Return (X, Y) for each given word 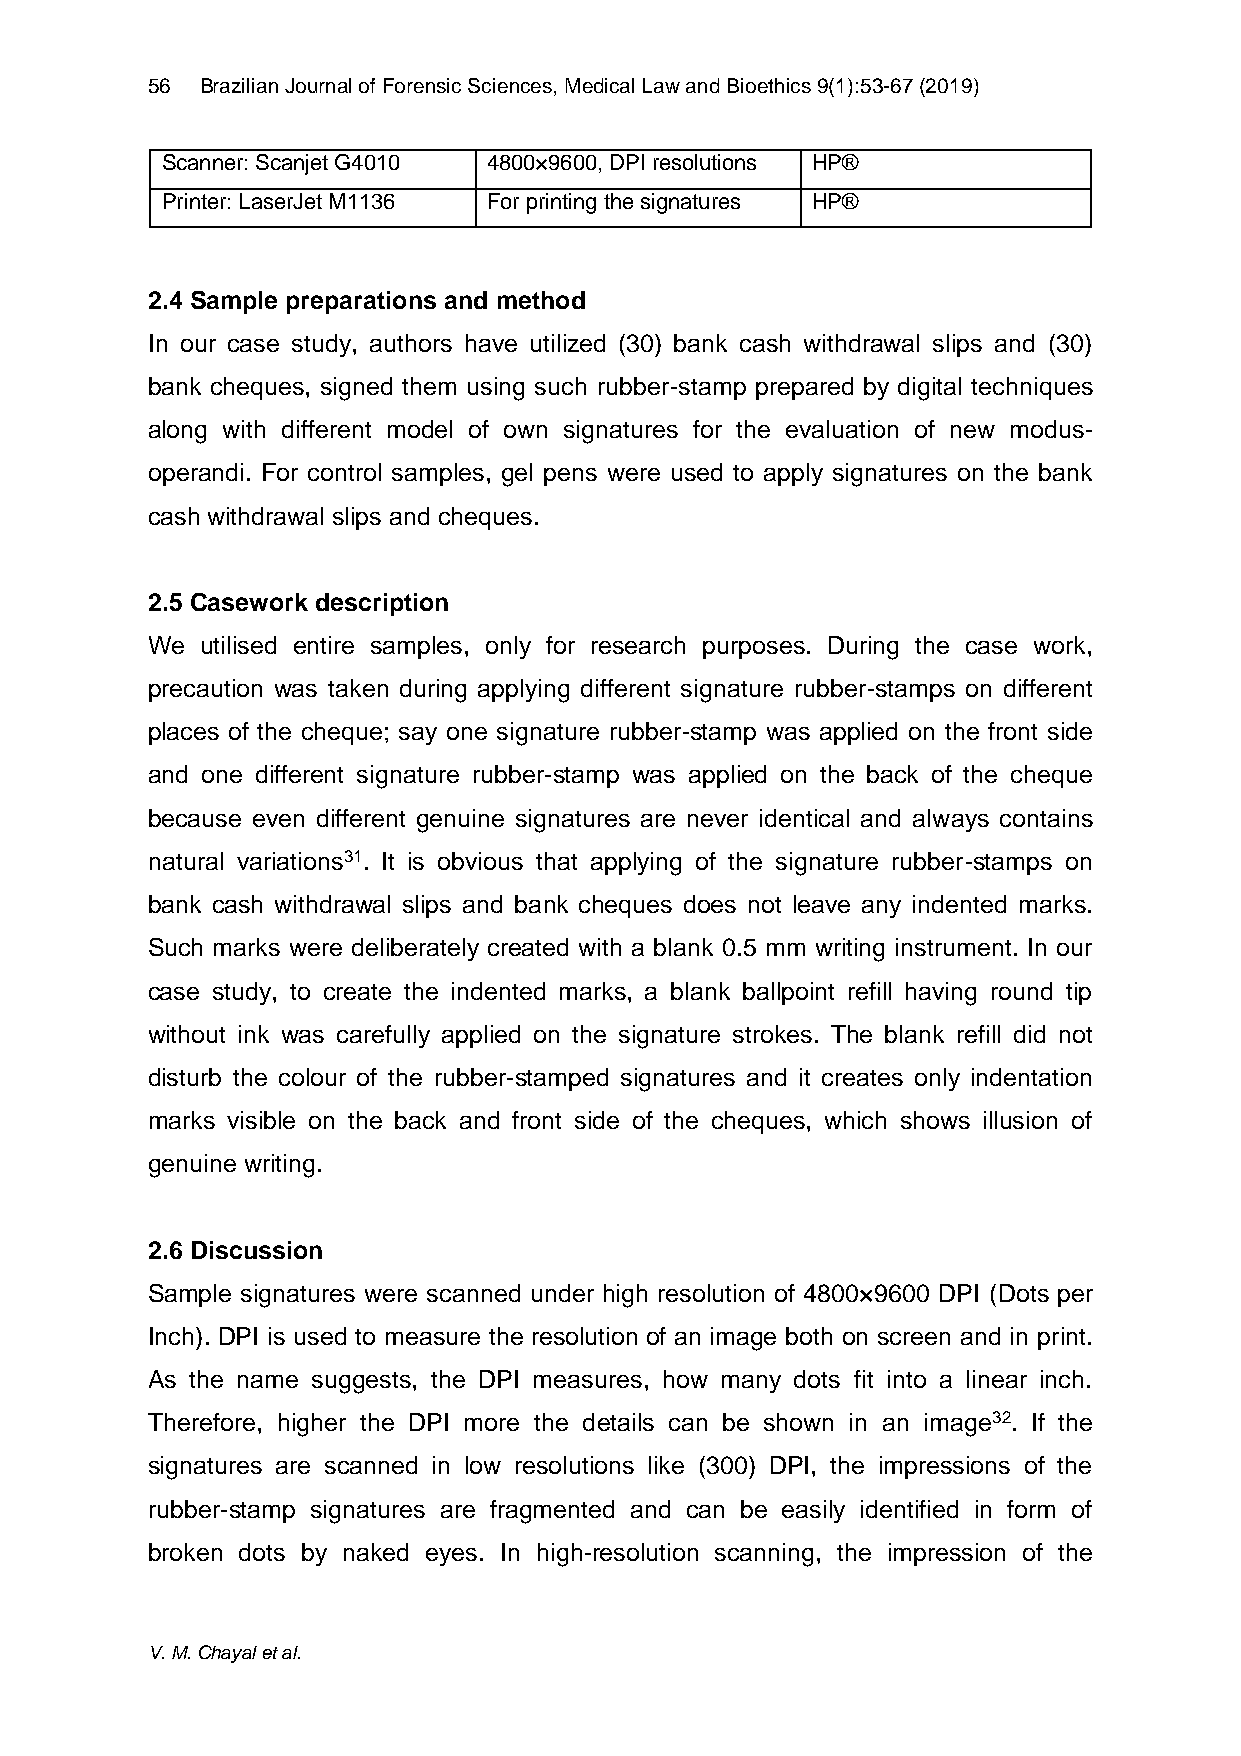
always (951, 820)
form (1031, 1509)
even (278, 820)
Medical (600, 85)
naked (376, 1552)
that (556, 861)
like (666, 1465)
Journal (318, 85)
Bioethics (769, 85)
